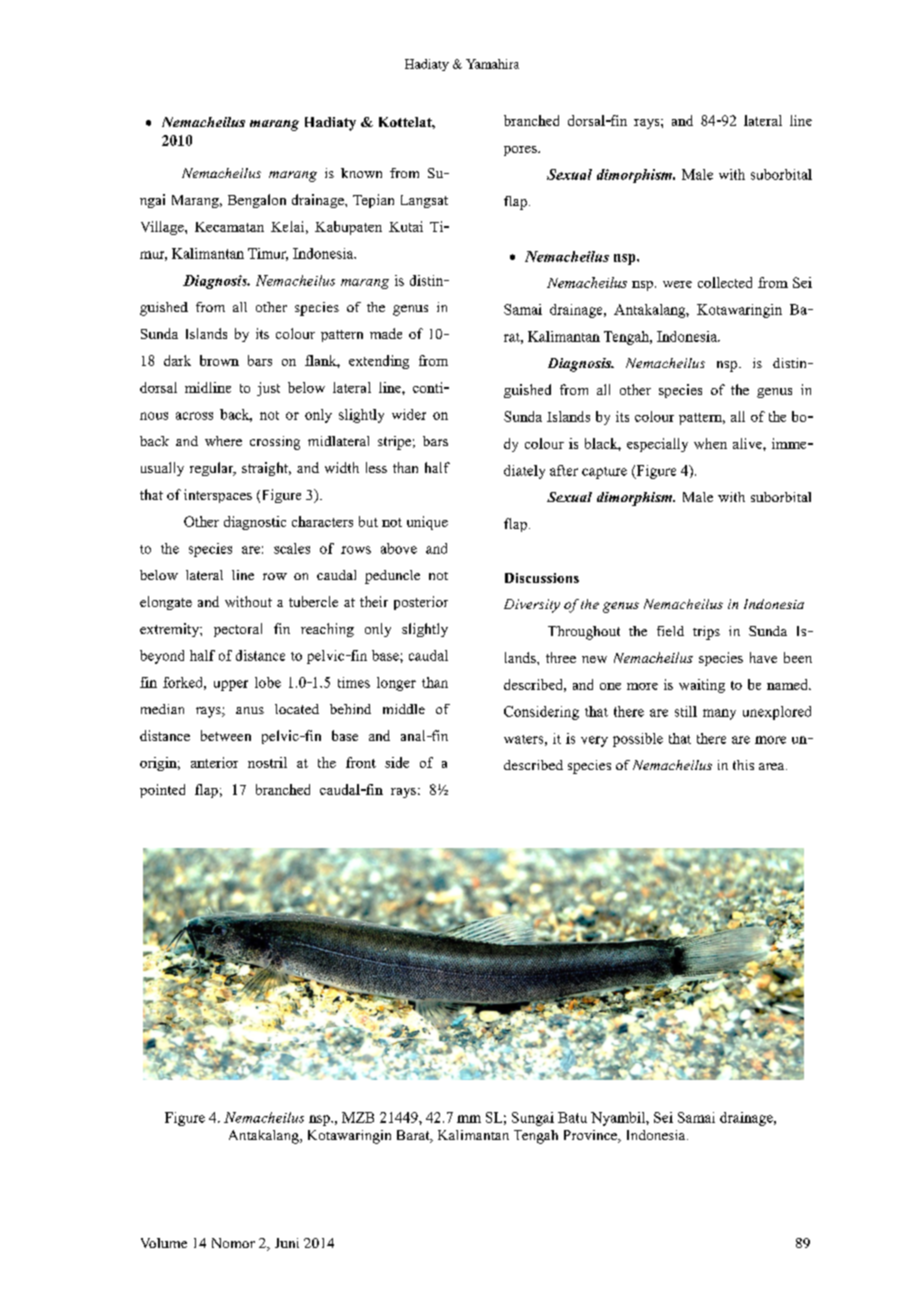  Describe the element at coordinates (572, 1117) in the image. I see `Batu` at that location.
